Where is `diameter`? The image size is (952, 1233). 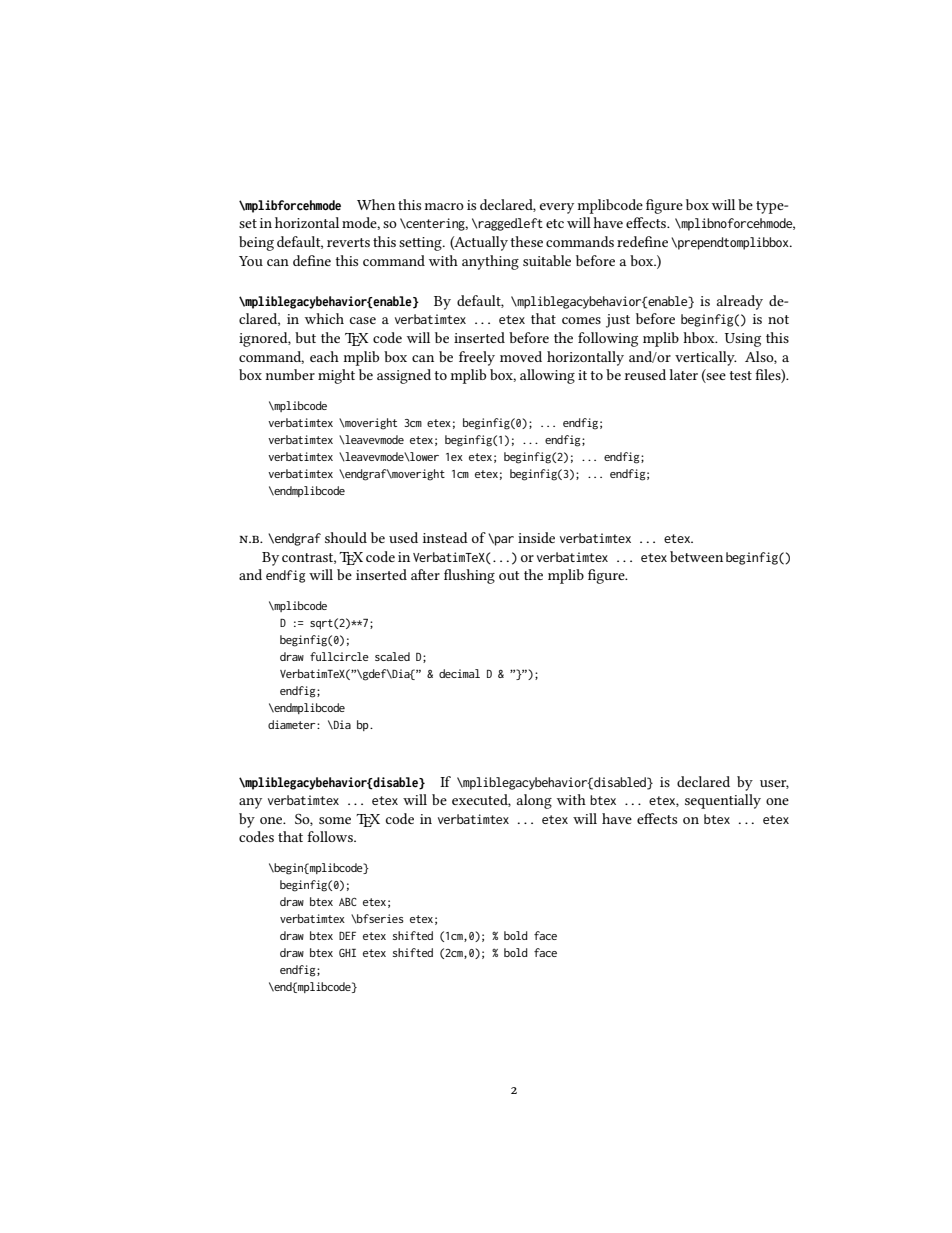 diameter is located at coordinates (293, 724).
